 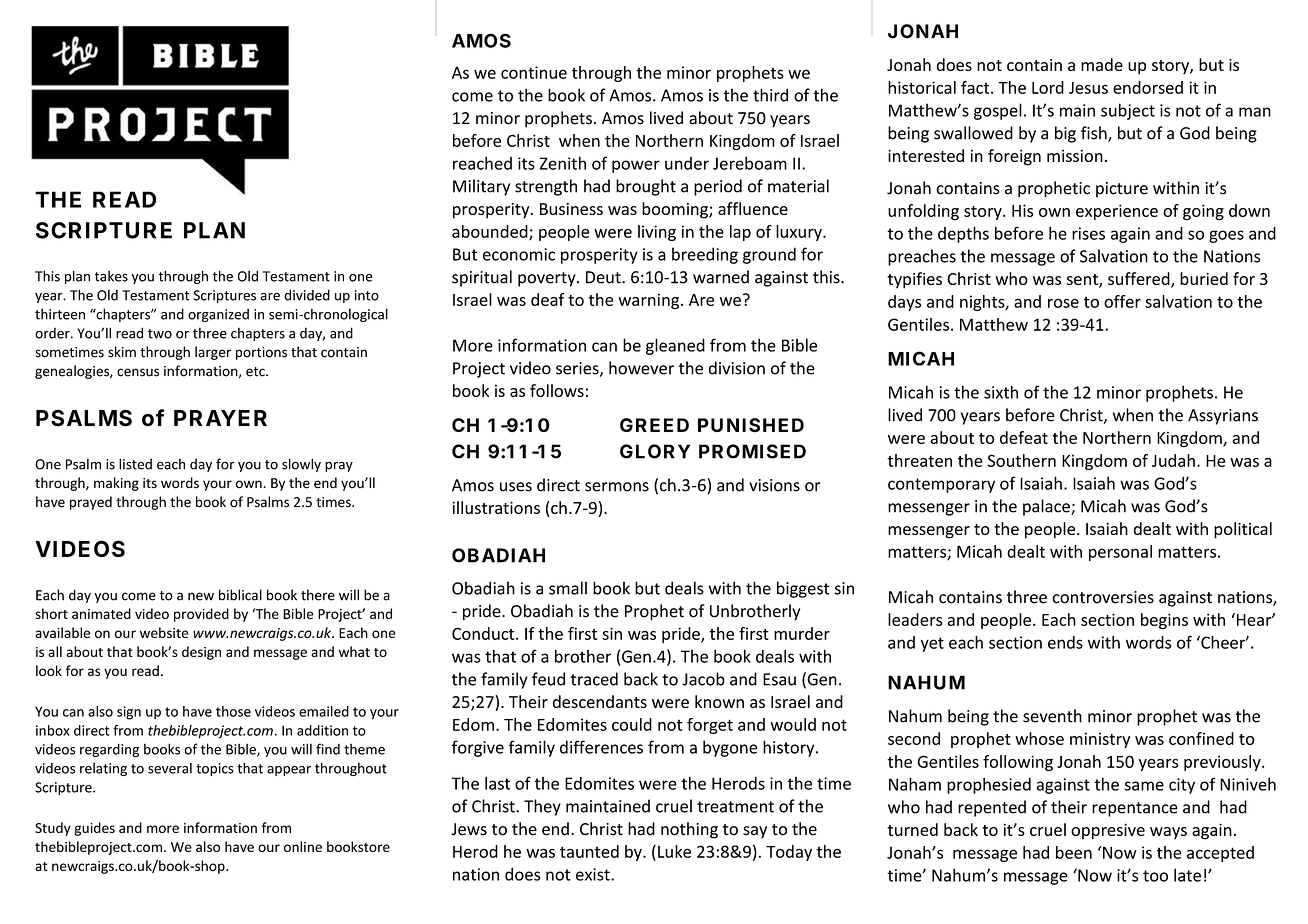 What do you see at coordinates (213, 353) in the image?
I see `larger` at bounding box center [213, 353].
